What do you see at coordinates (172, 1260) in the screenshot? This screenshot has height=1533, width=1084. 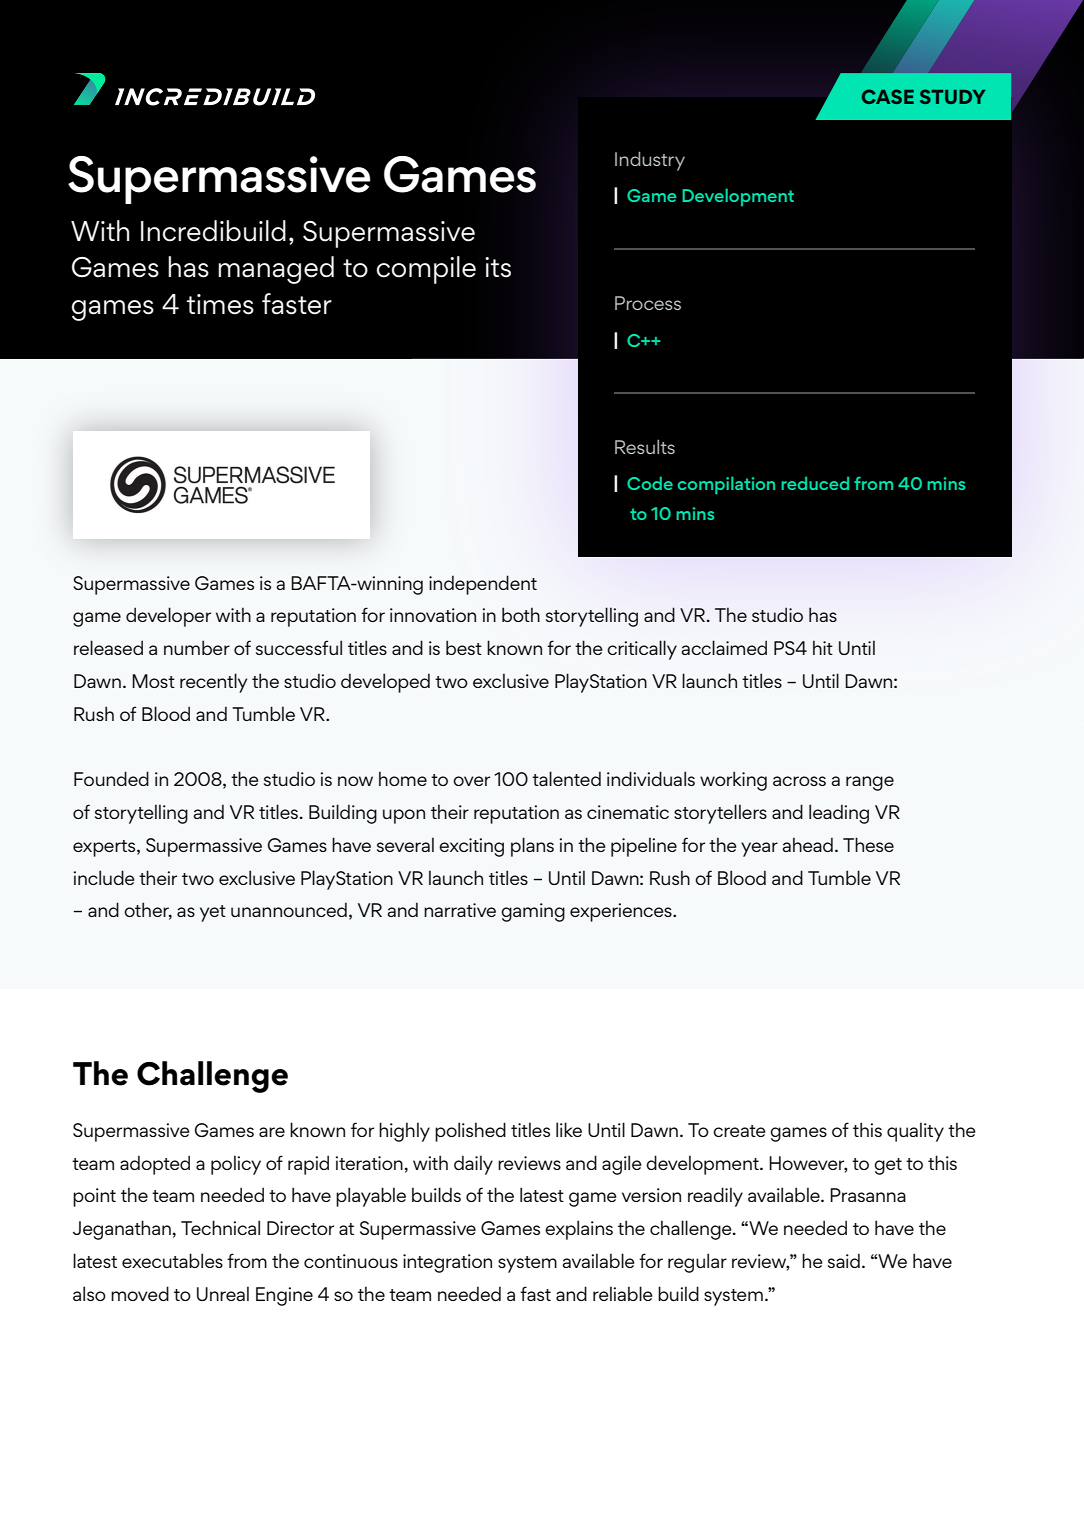 I see `executables` at bounding box center [172, 1260].
